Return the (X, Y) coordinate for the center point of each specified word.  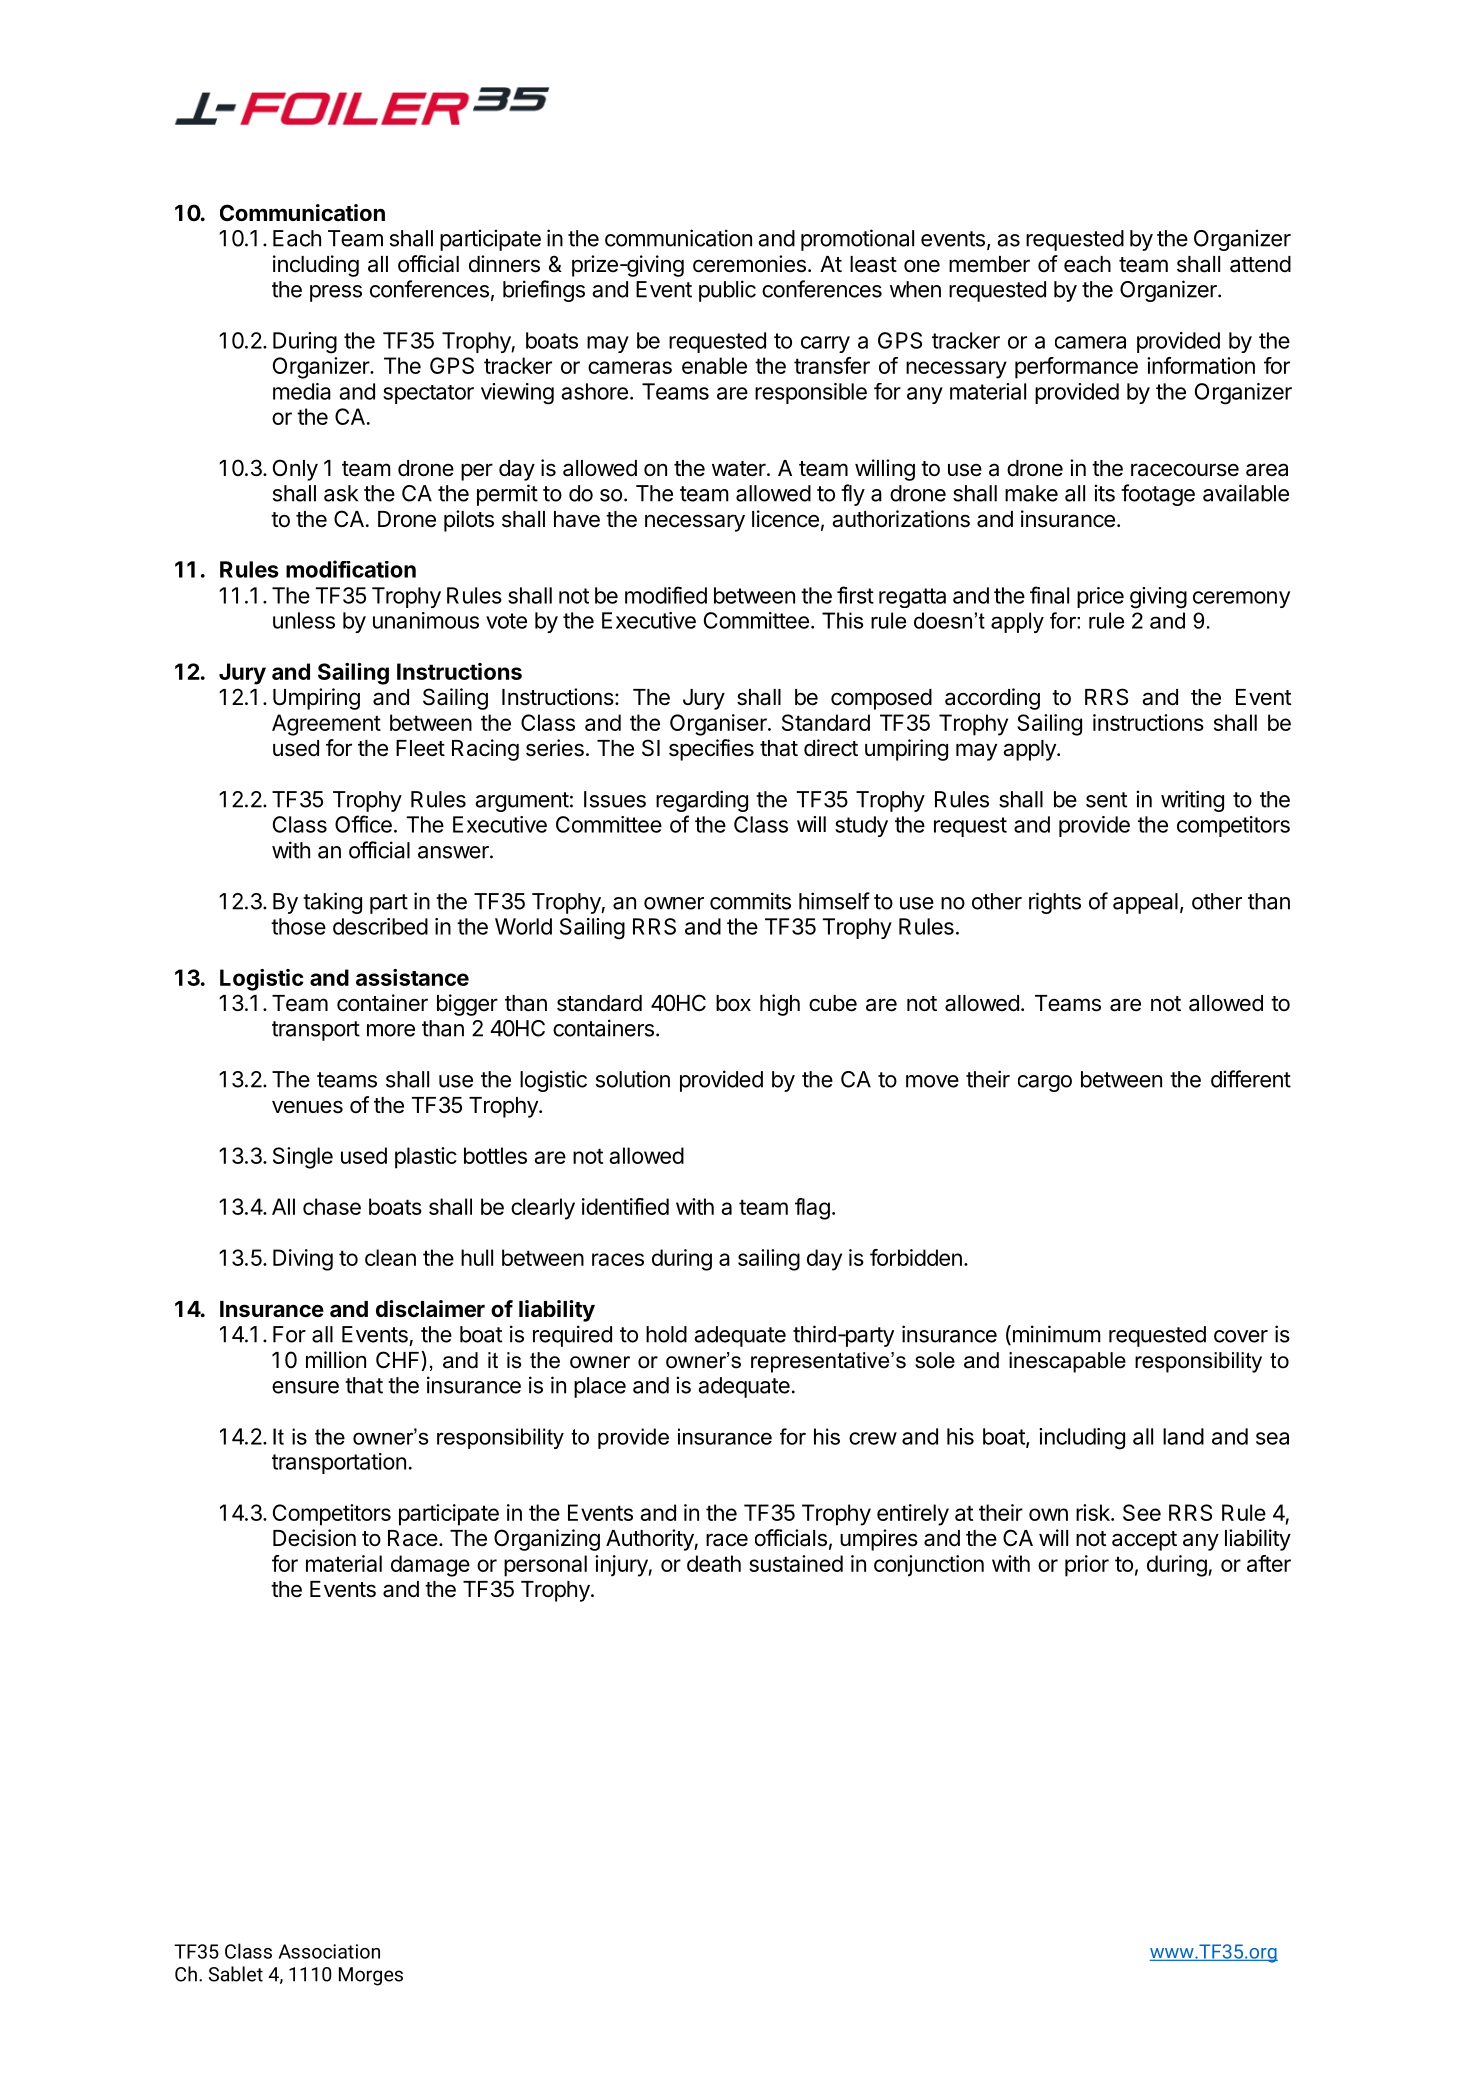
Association (329, 1951)
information (1201, 365)
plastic (426, 1158)
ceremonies (749, 264)
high (780, 1005)
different (1251, 1079)
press (336, 293)
